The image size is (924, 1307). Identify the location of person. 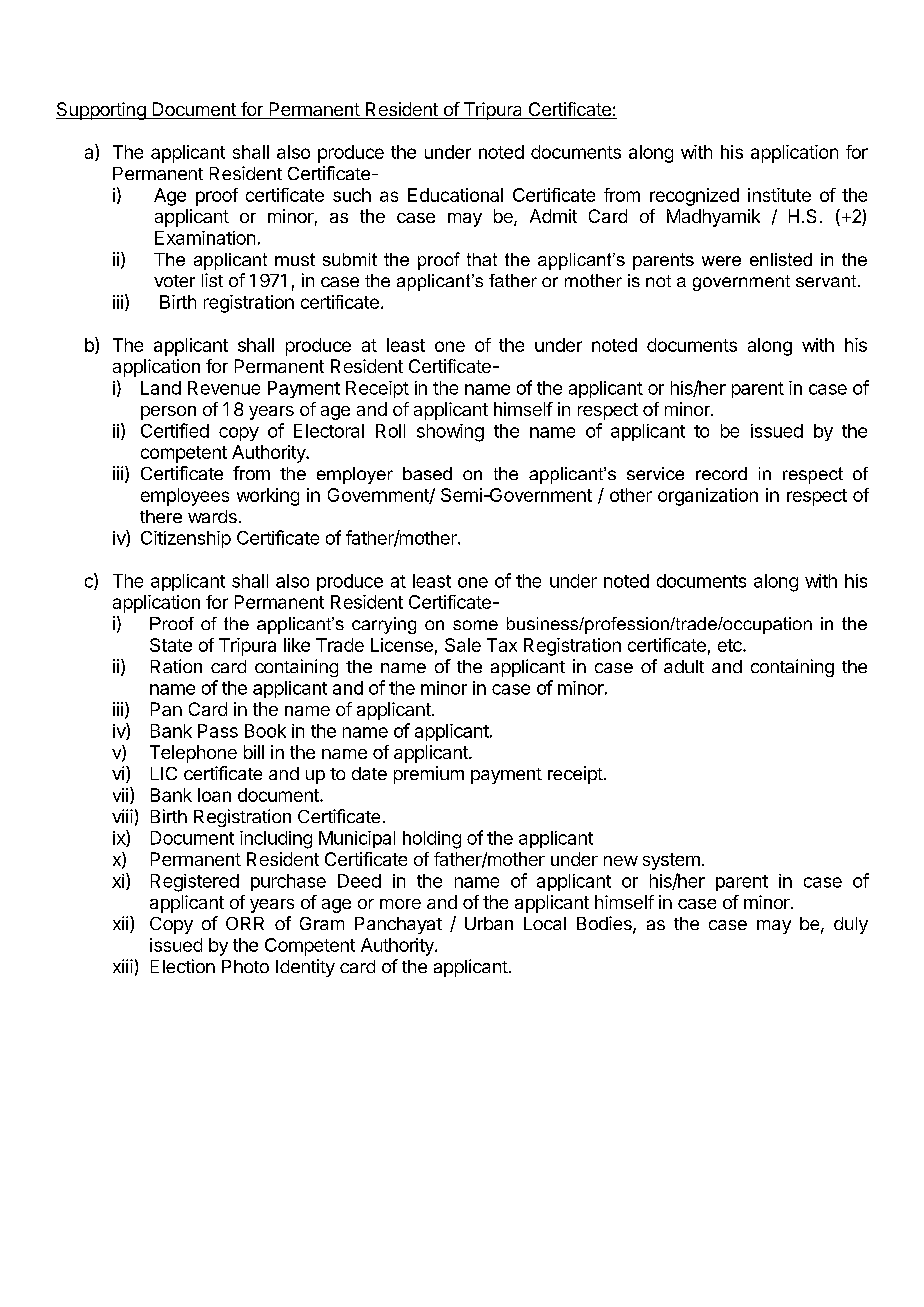
(168, 413).
